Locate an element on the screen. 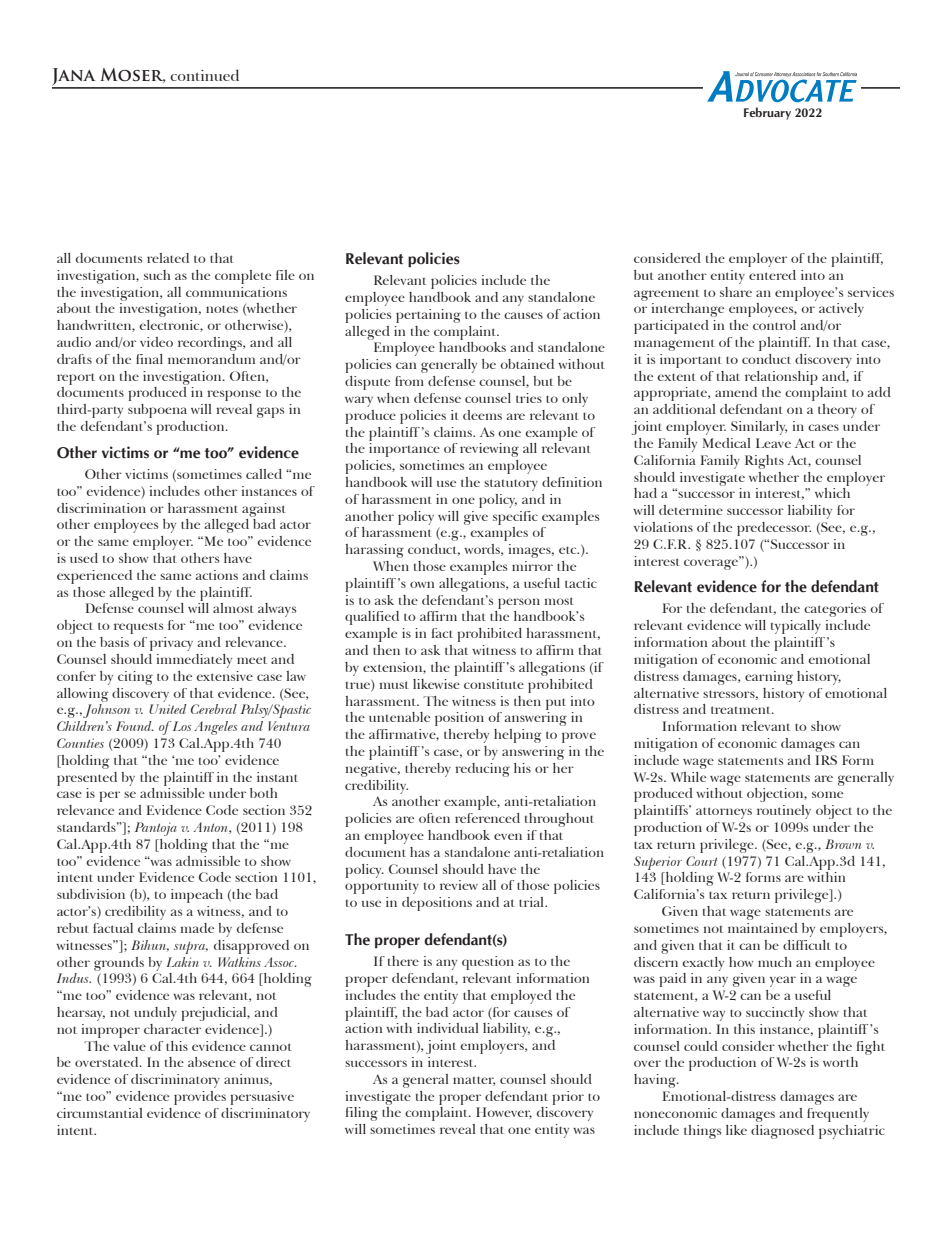 The height and width of the screenshot is (1233, 952). matter is located at coordinates (474, 1081).
